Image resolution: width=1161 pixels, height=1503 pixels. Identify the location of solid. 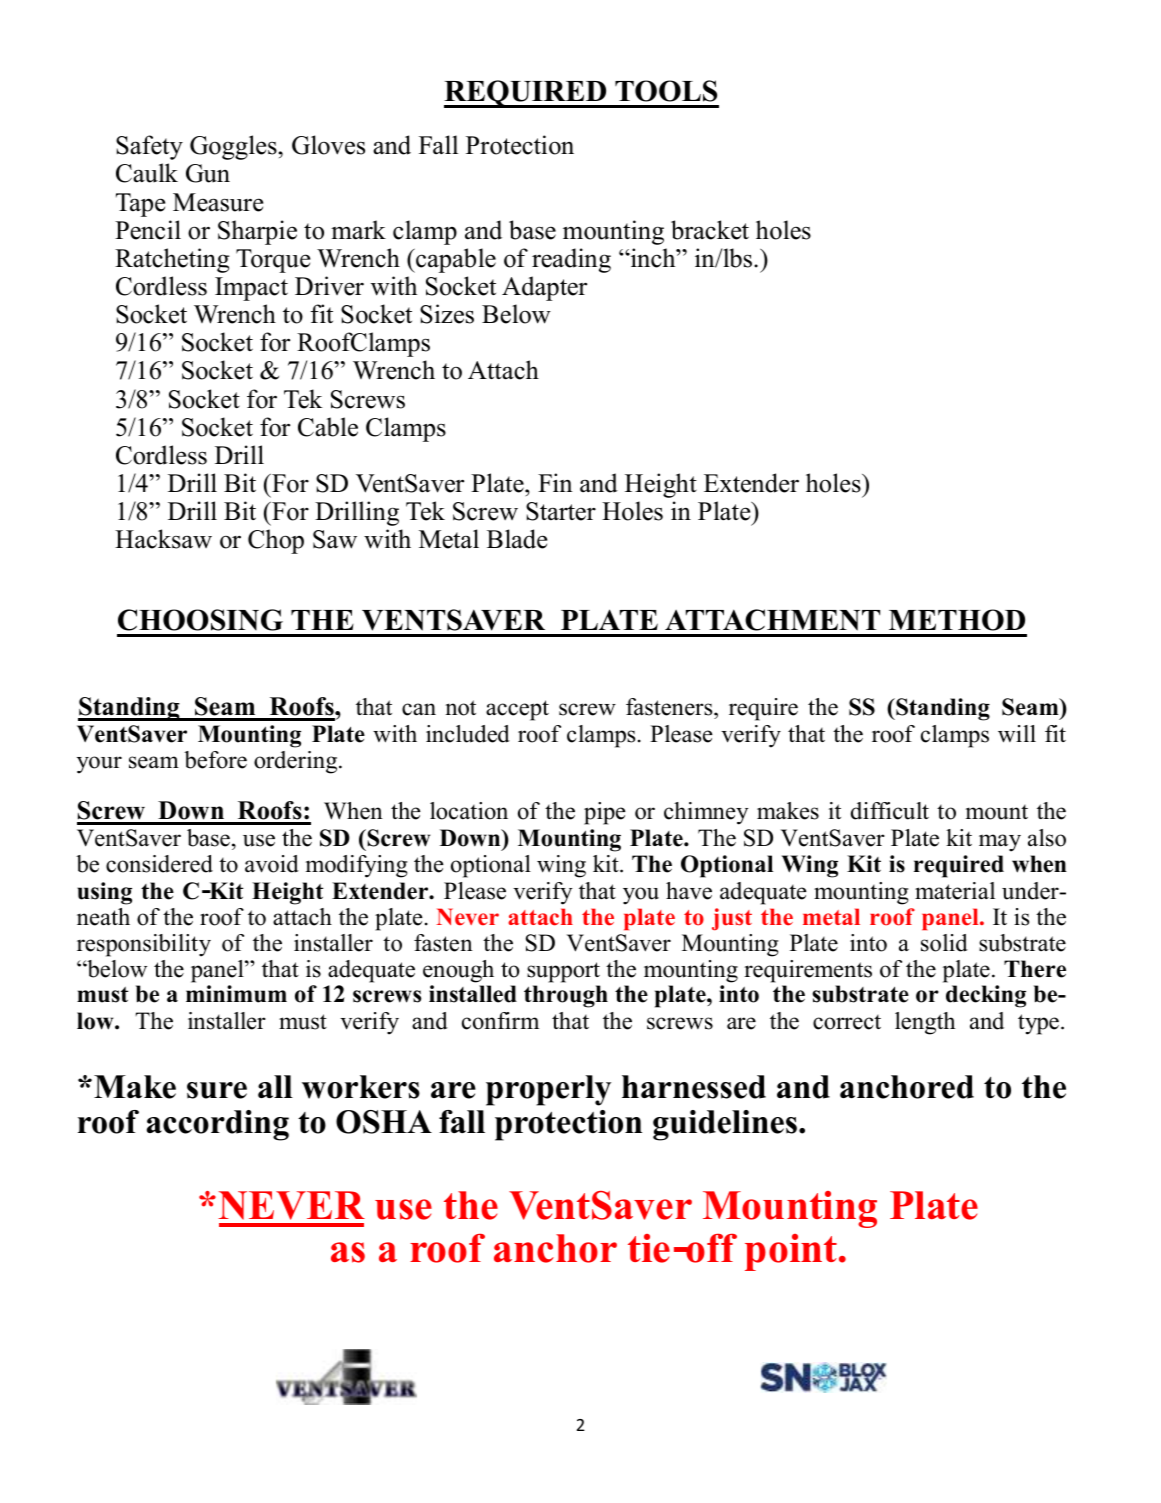
(944, 943).
